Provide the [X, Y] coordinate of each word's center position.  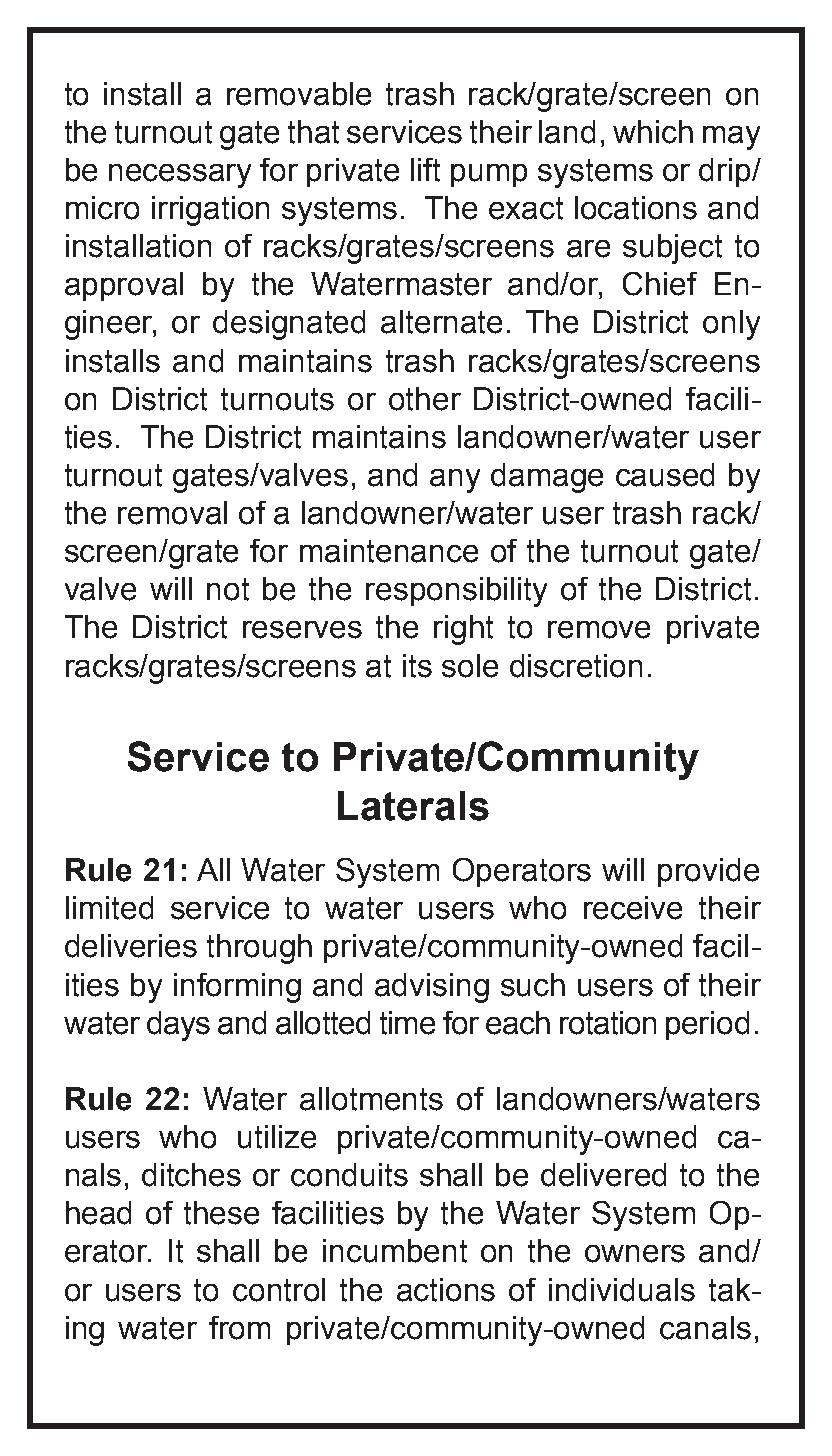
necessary [180, 176]
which [653, 132]
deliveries [131, 946]
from [239, 1328]
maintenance [389, 551]
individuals [622, 1290]
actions [446, 1290]
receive [633, 908]
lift [425, 170]
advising [432, 988]
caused [665, 475]
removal [172, 513]
